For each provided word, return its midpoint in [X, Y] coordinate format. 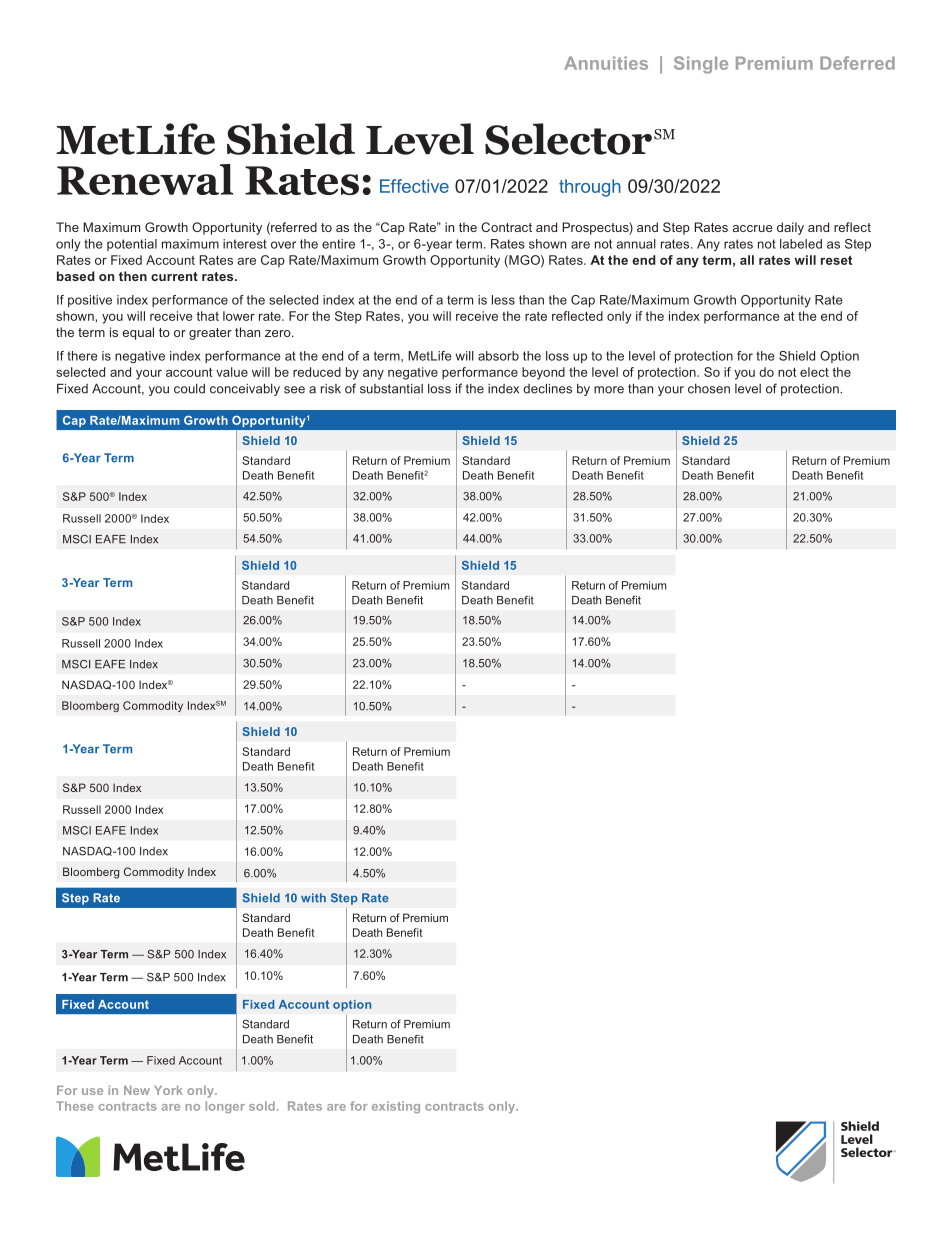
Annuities [606, 63]
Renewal [145, 179]
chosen [709, 389]
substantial [391, 389]
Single [701, 65]
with [313, 898]
